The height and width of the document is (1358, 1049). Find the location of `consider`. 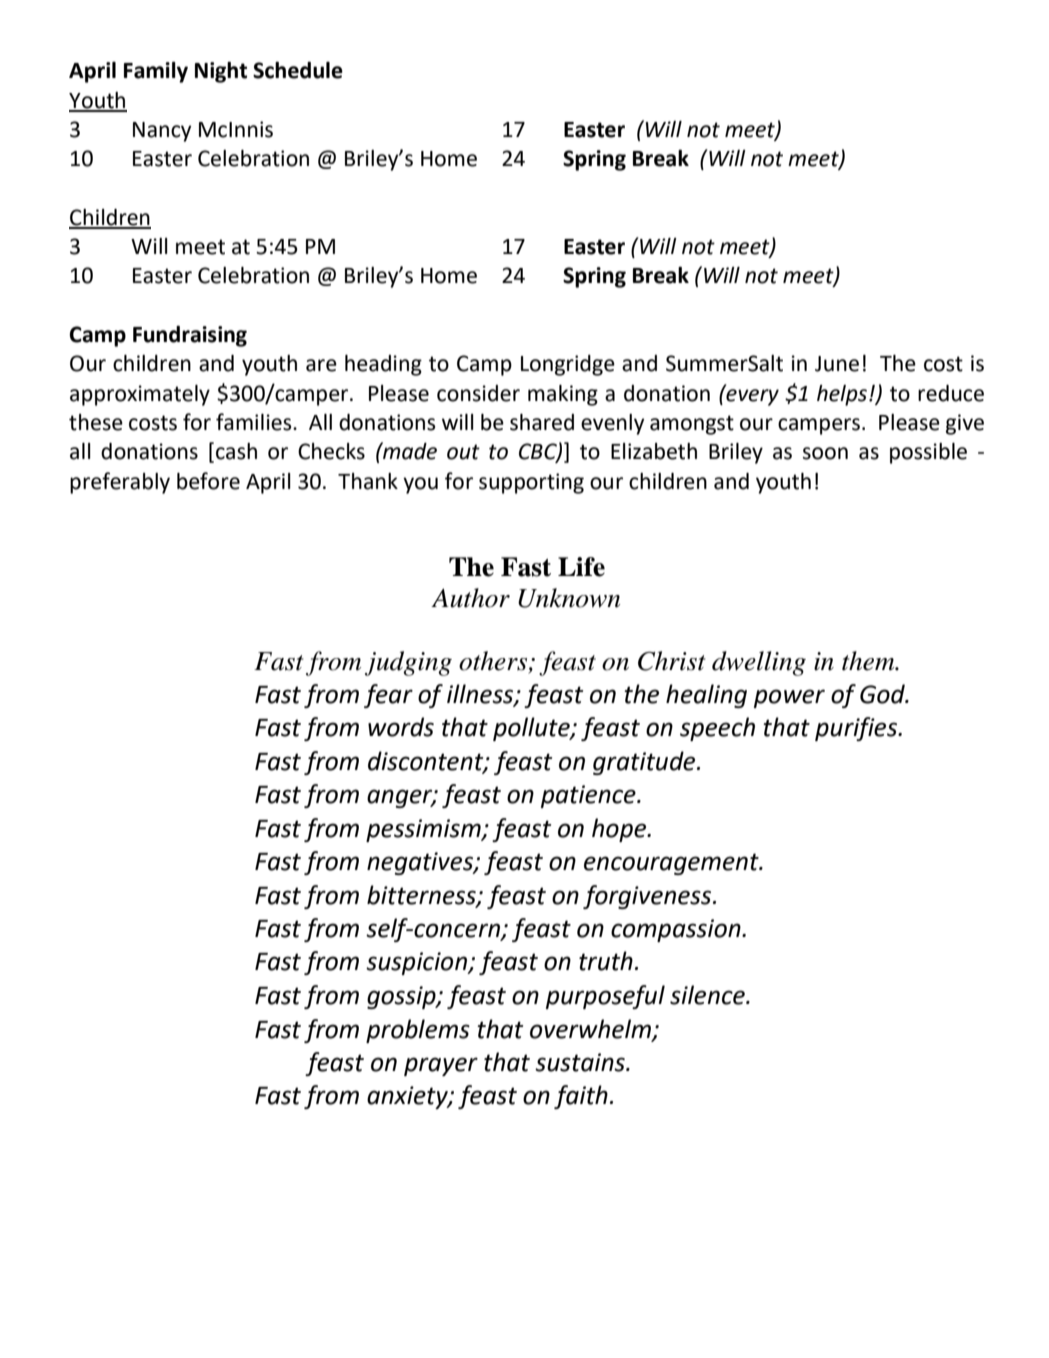

consider is located at coordinates (478, 393).
